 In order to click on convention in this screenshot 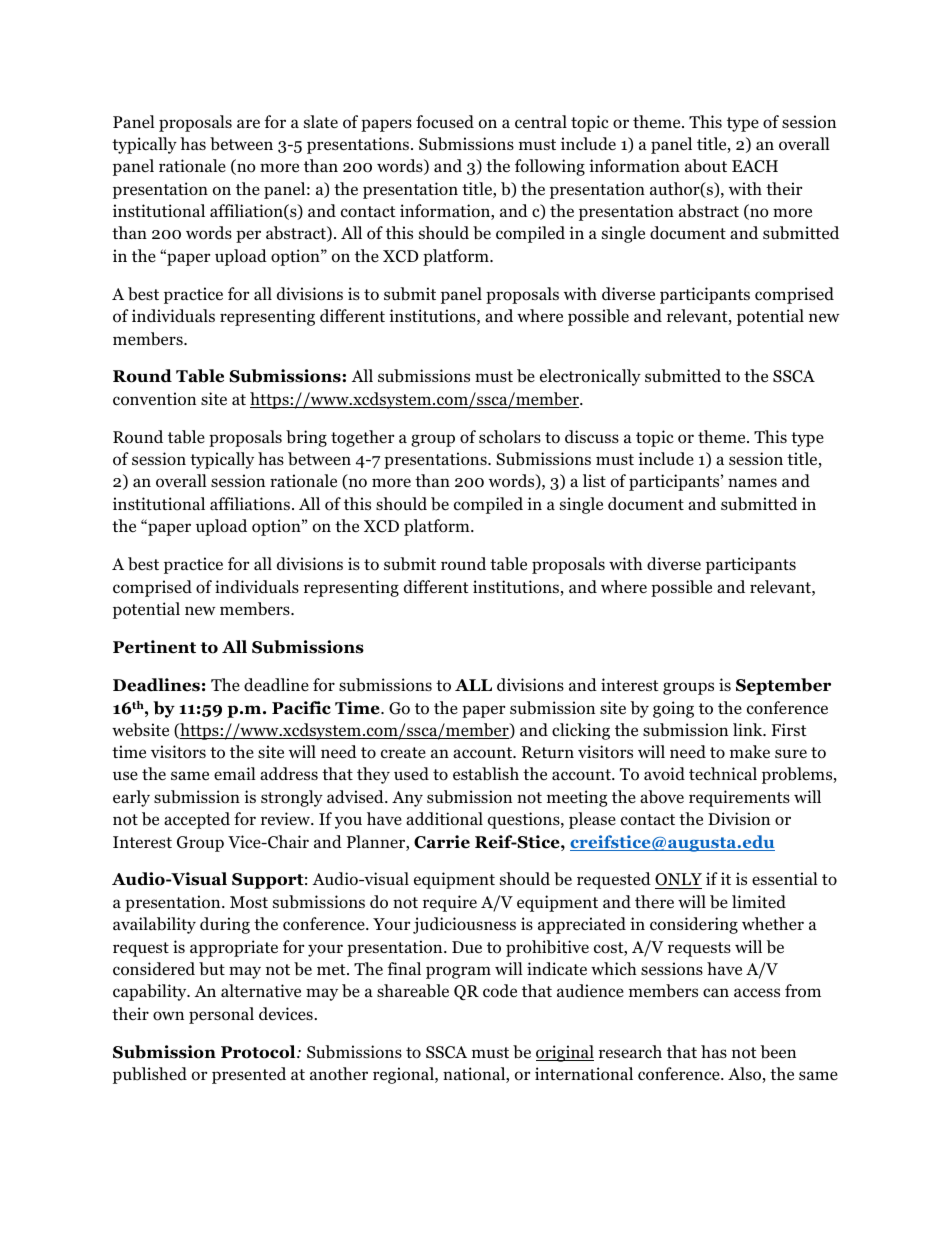, I will do `click(154, 399)`.
